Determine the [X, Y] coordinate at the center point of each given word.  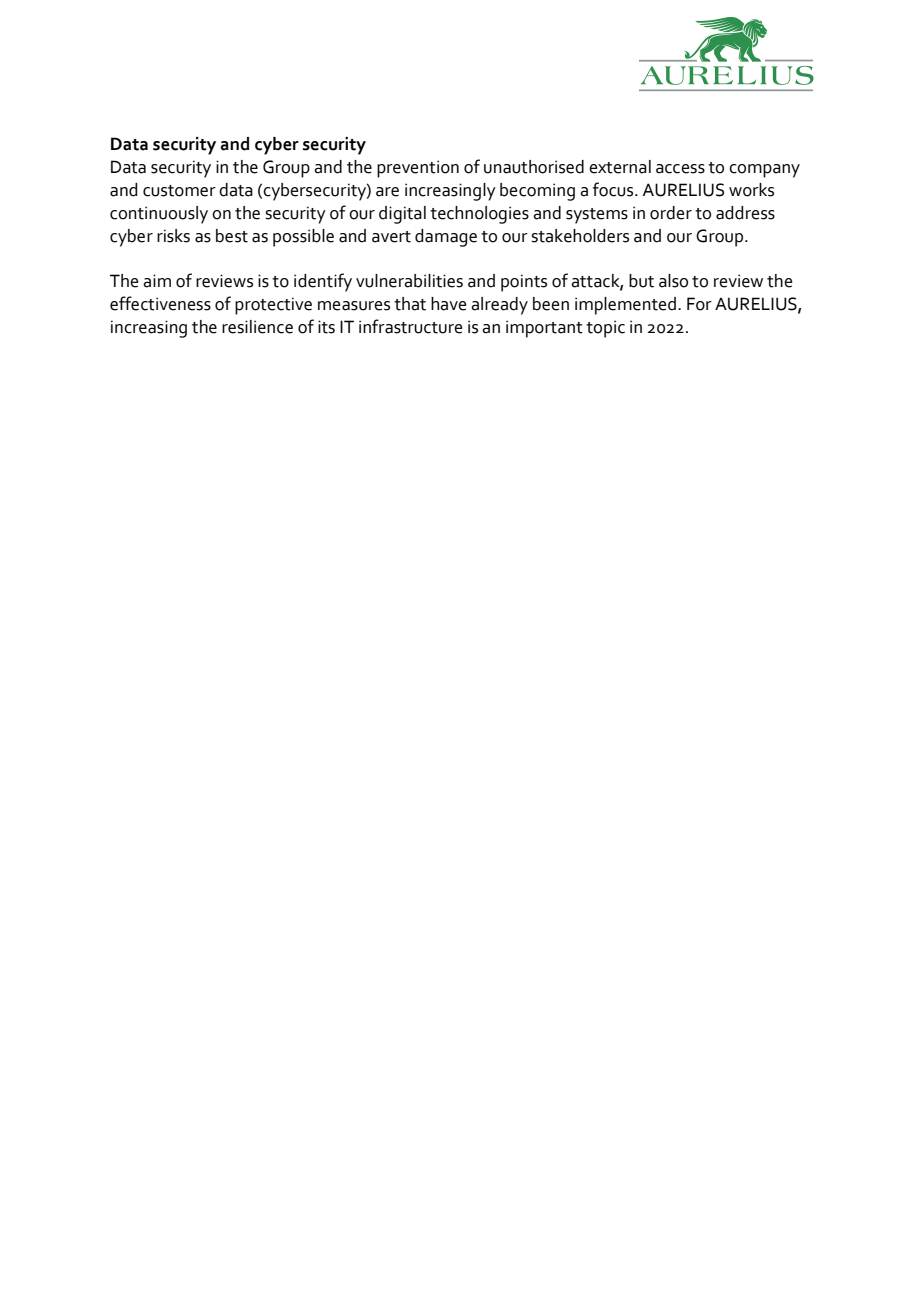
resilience [257, 327]
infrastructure [411, 326]
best [232, 236]
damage [446, 238]
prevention [418, 169]
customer [179, 191]
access [680, 169]
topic [605, 329]
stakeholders [580, 236]
